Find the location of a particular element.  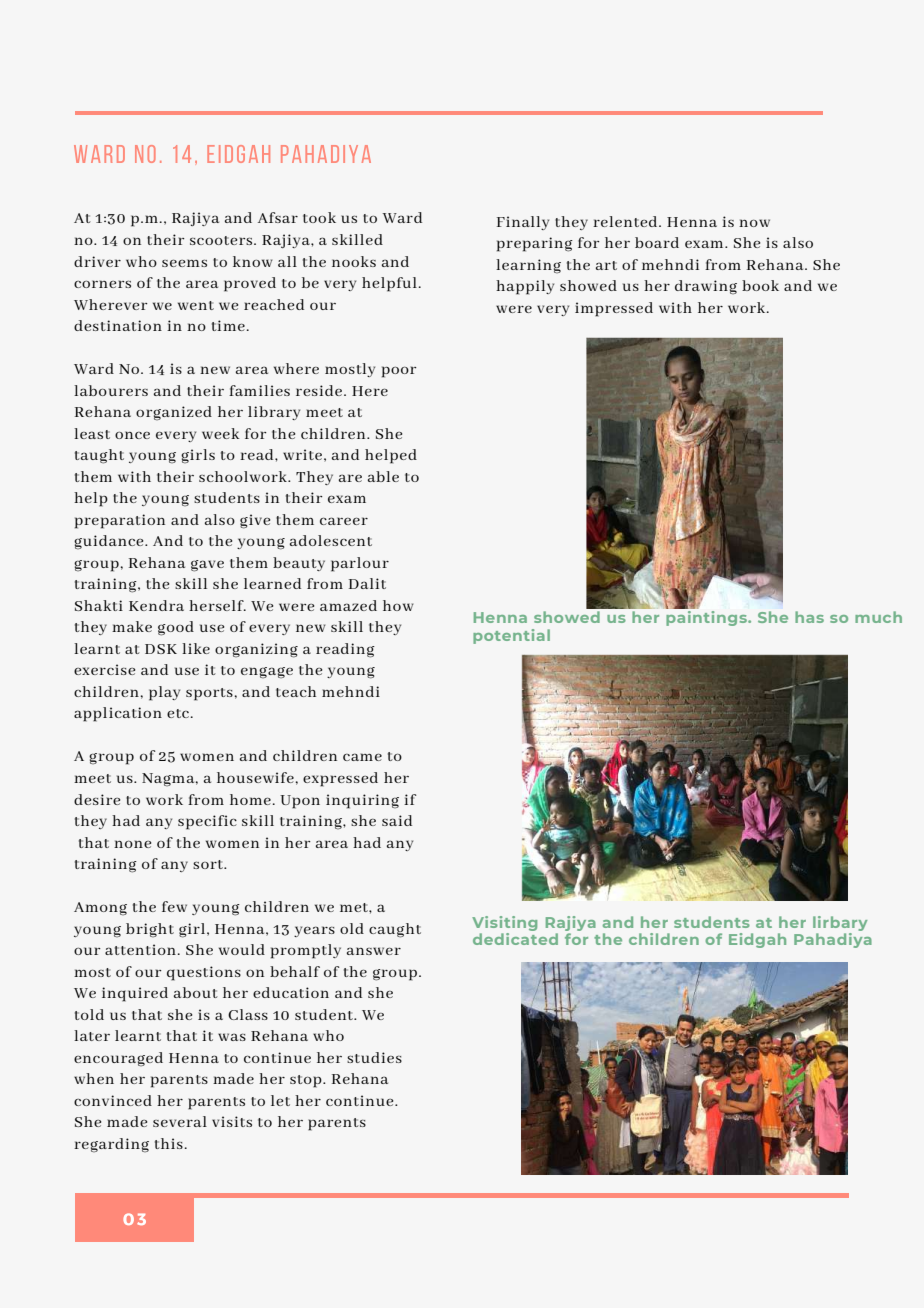

several is located at coordinates (180, 1121).
